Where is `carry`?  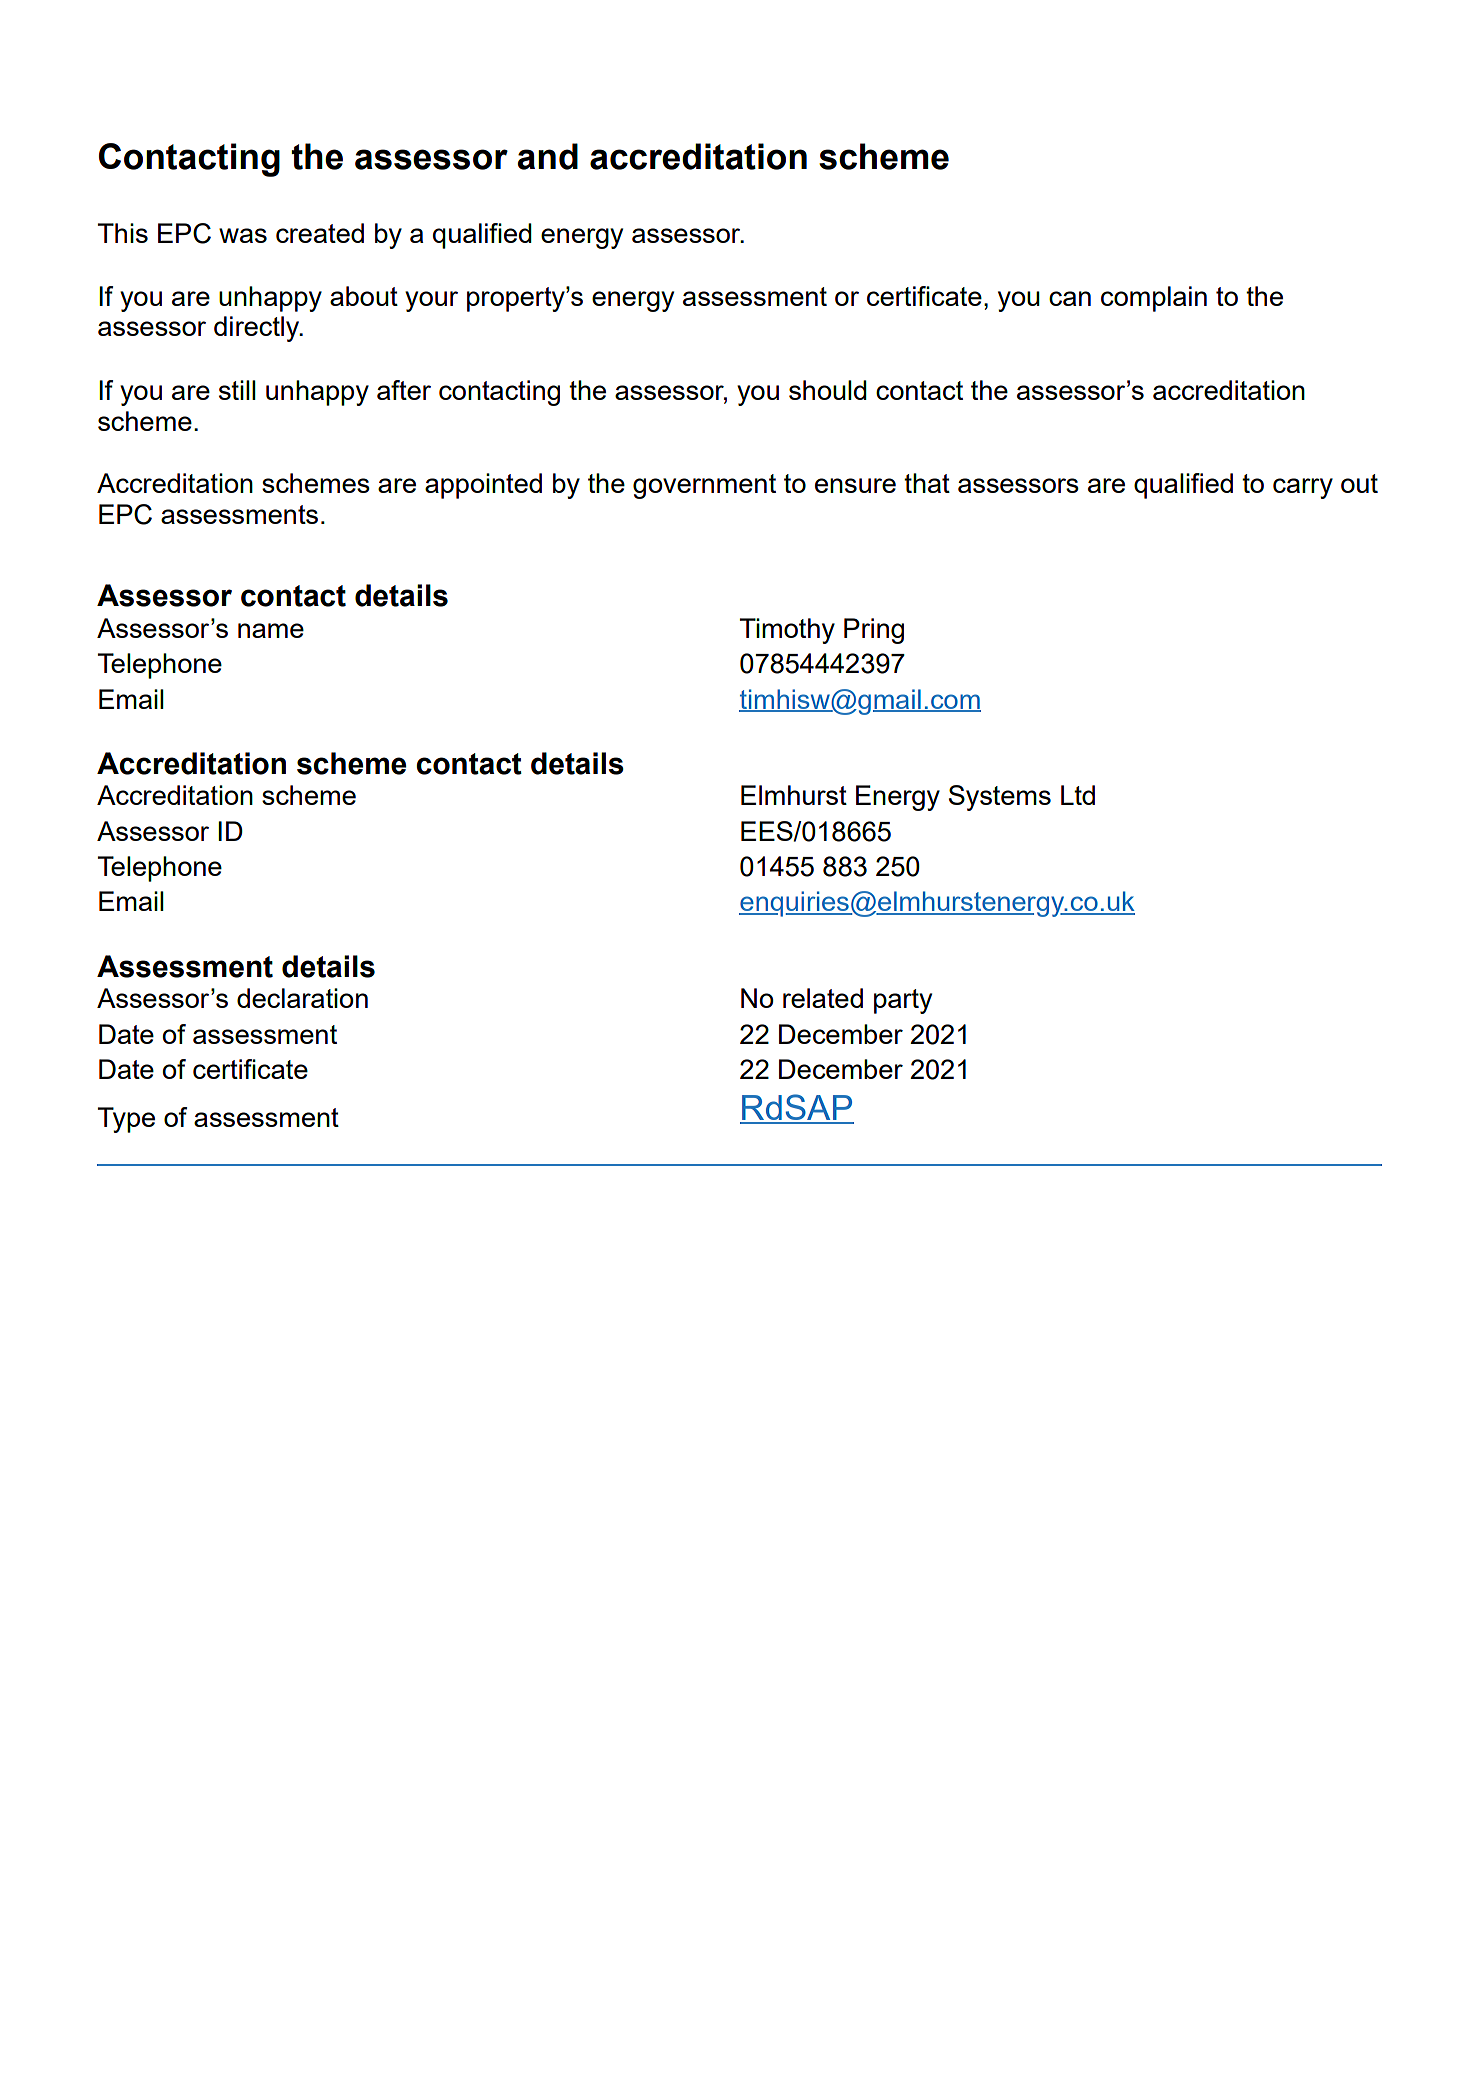 carry is located at coordinates (1303, 488).
